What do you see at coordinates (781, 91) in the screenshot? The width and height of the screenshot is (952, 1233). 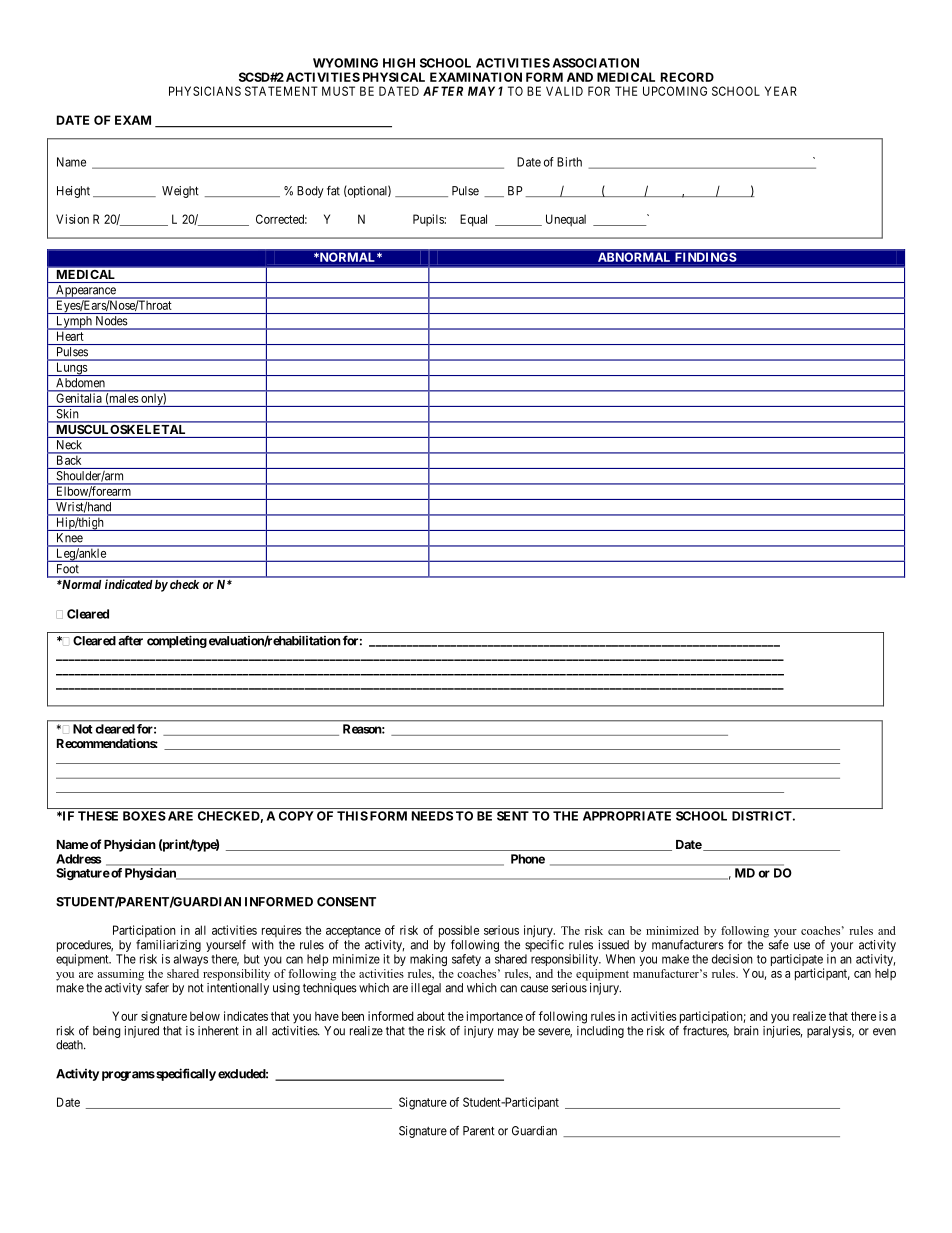 I see `YEAR` at bounding box center [781, 91].
